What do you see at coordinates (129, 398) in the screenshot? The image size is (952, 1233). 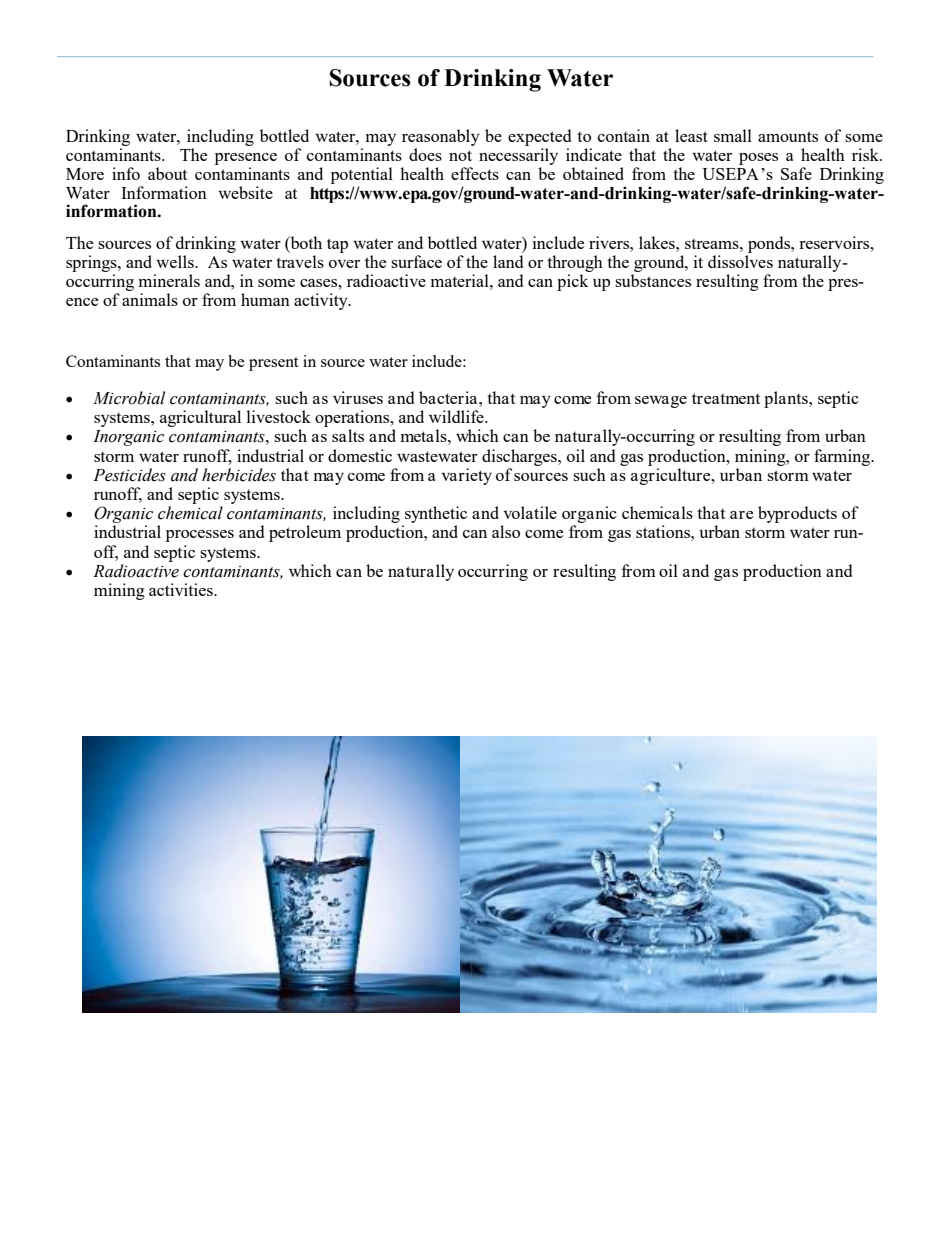 I see `Microbial` at bounding box center [129, 398].
